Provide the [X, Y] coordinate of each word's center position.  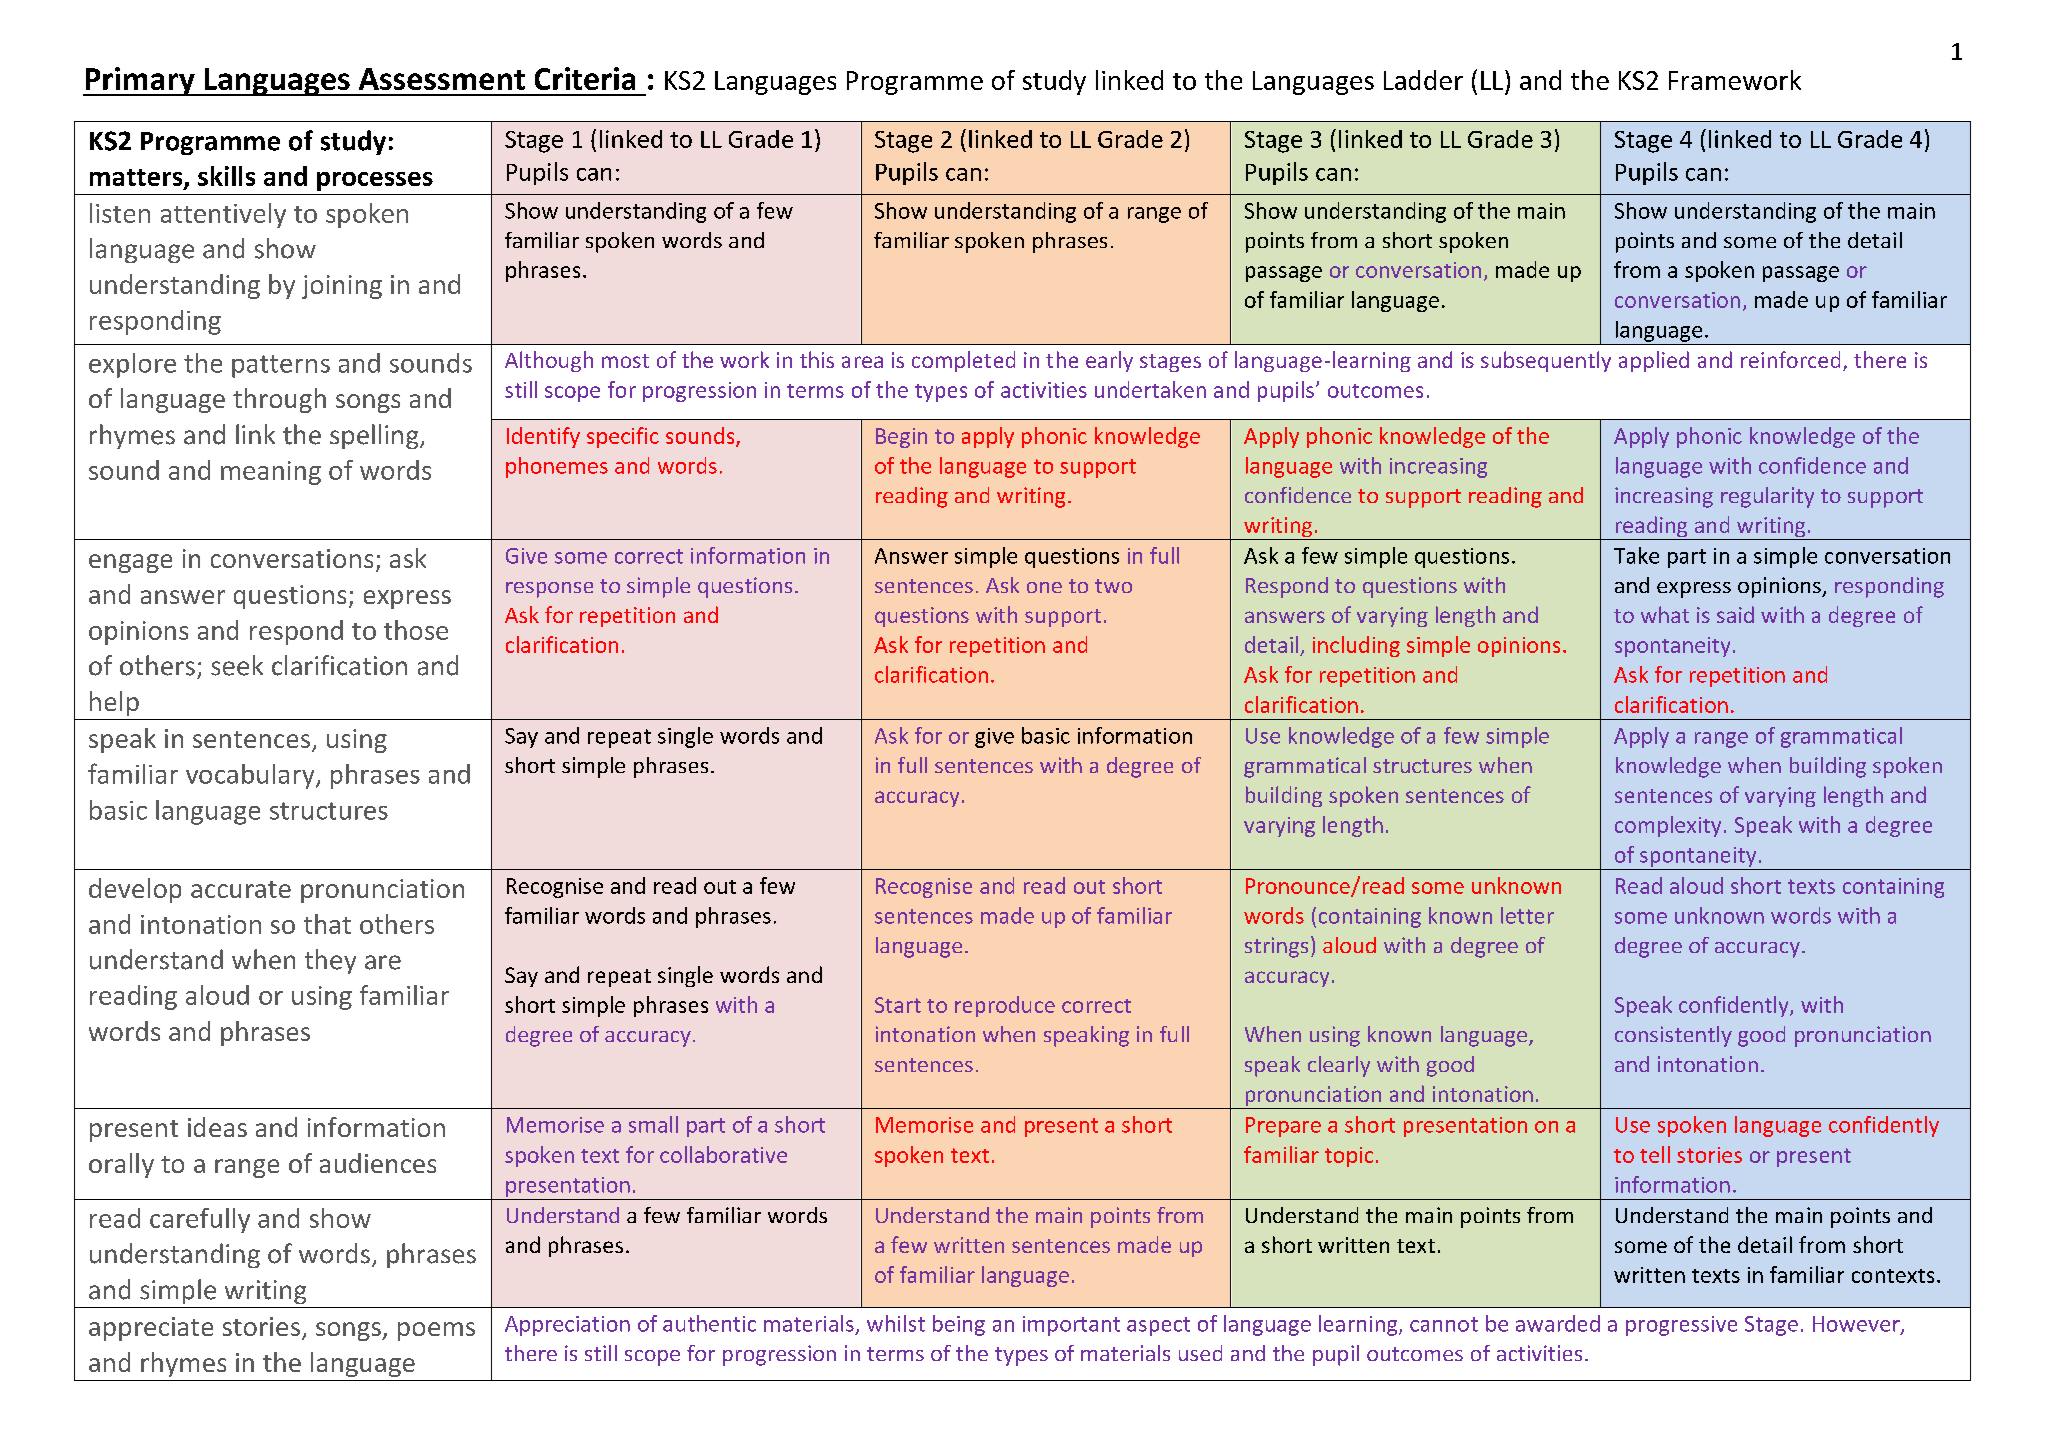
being [959, 1325]
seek [237, 665]
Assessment [442, 79]
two [1113, 586]
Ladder [1423, 80]
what [1665, 614]
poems [436, 1331]
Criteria [585, 78]
